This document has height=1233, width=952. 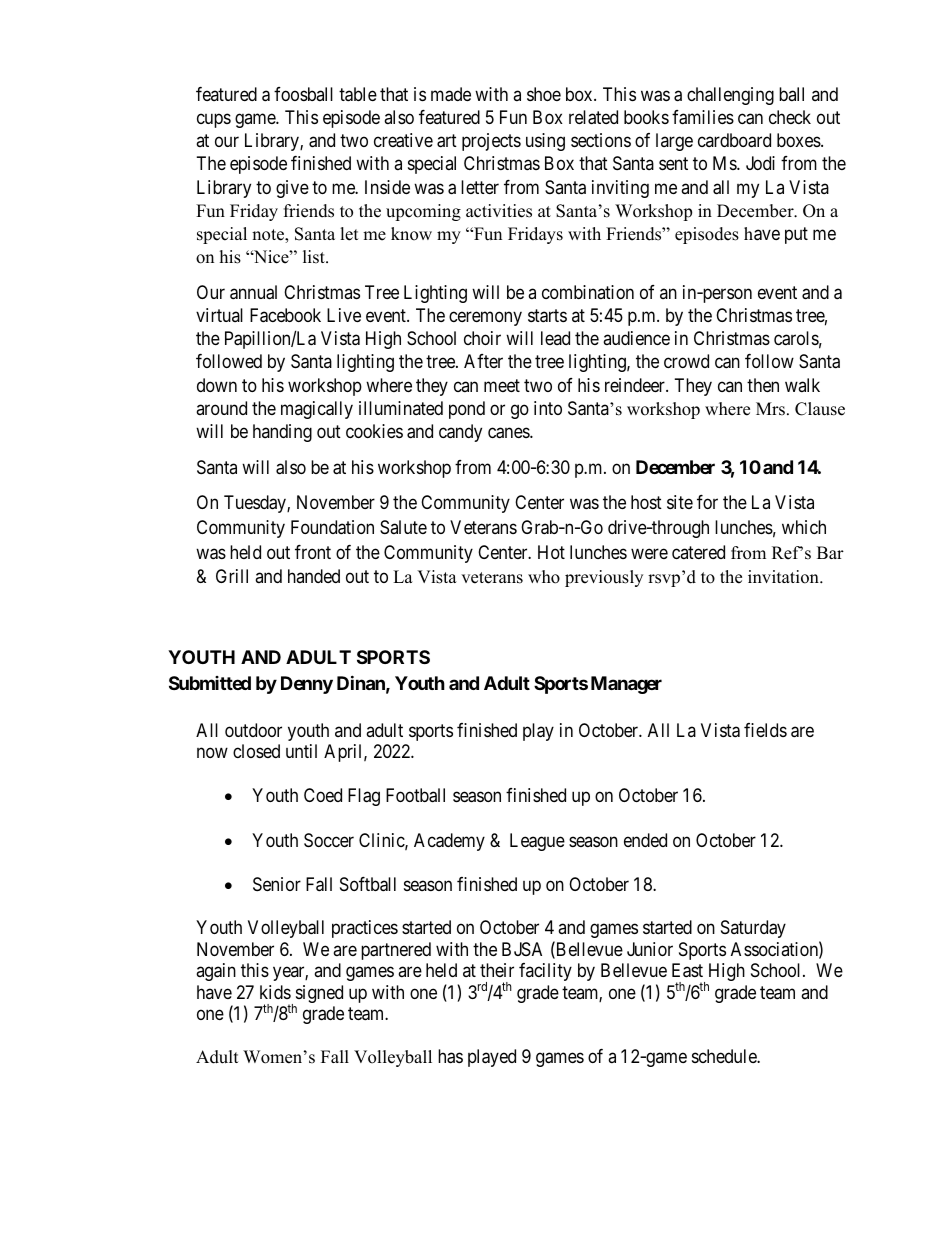 What do you see at coordinates (784, 577) in the document?
I see `invitation` at bounding box center [784, 577].
